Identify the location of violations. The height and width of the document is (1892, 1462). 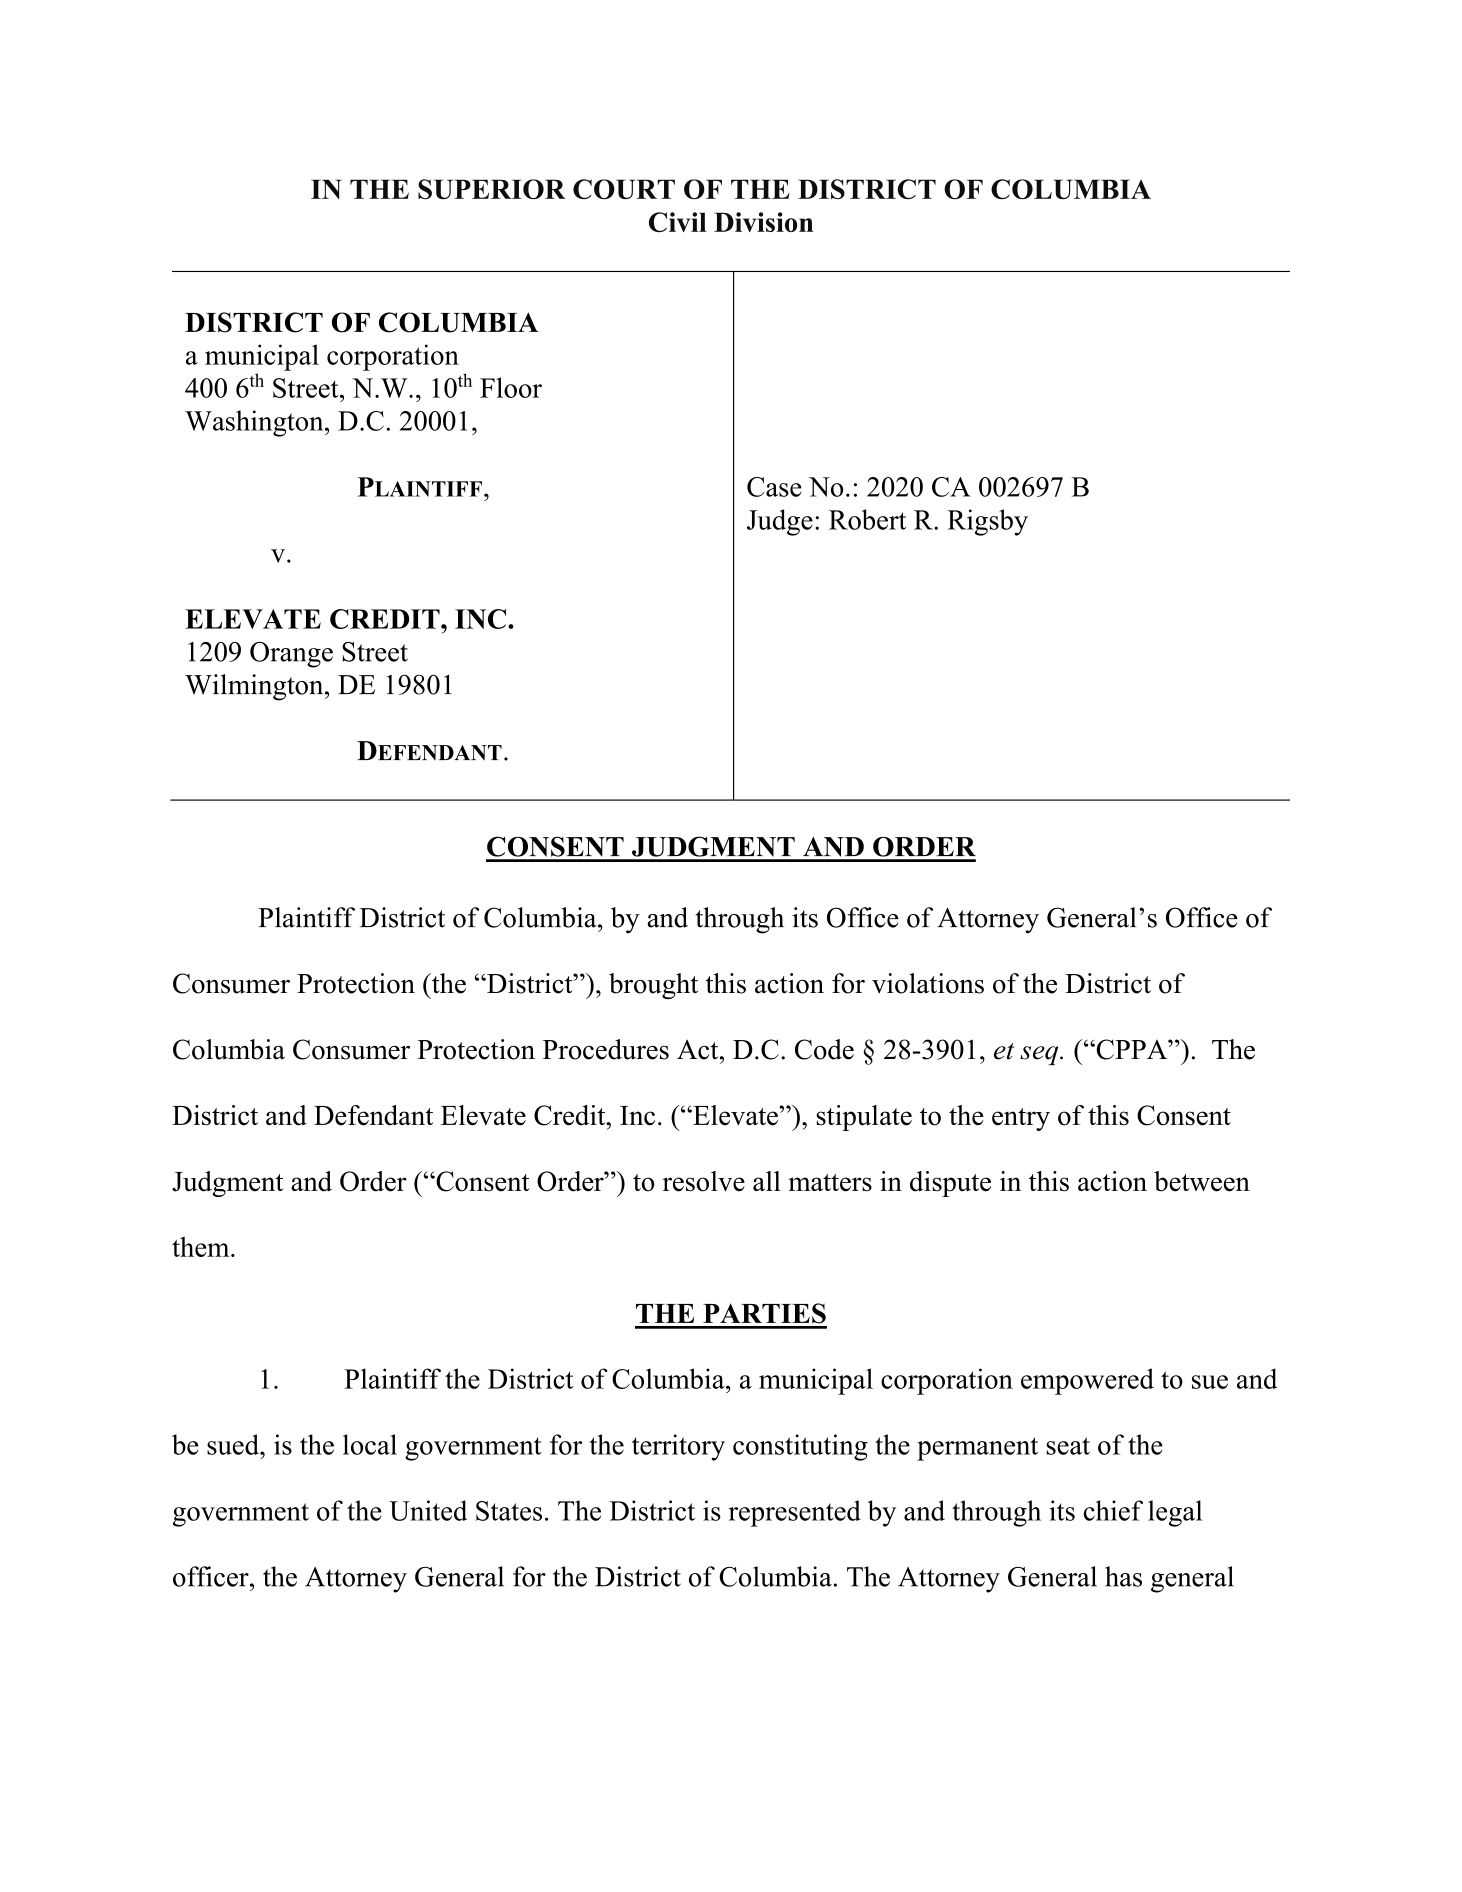
(928, 983).
